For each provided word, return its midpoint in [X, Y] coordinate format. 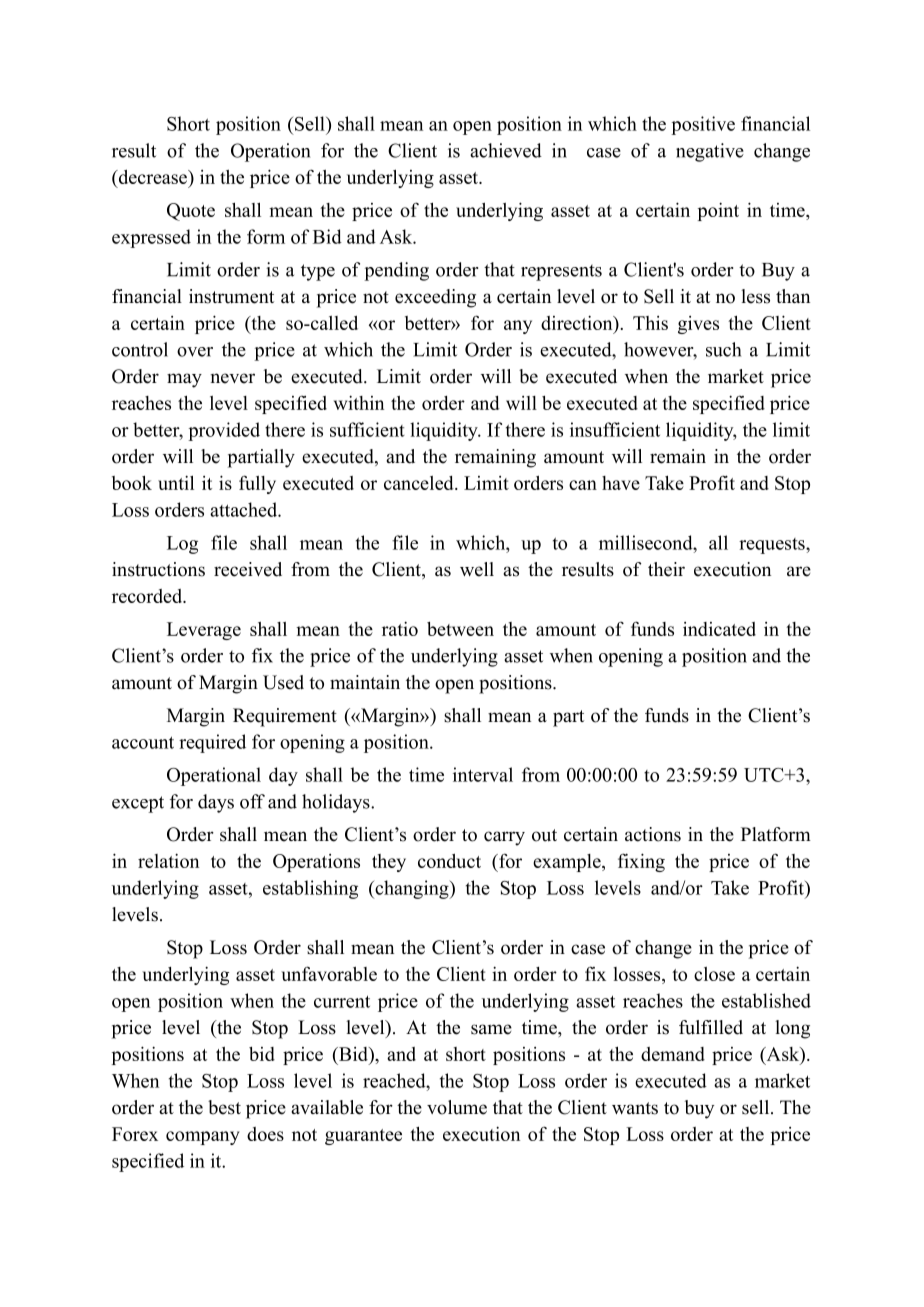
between [460, 629]
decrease [153, 178]
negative [710, 152]
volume [457, 1107]
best [224, 1107]
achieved [506, 150]
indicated [719, 629]
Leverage [204, 631]
